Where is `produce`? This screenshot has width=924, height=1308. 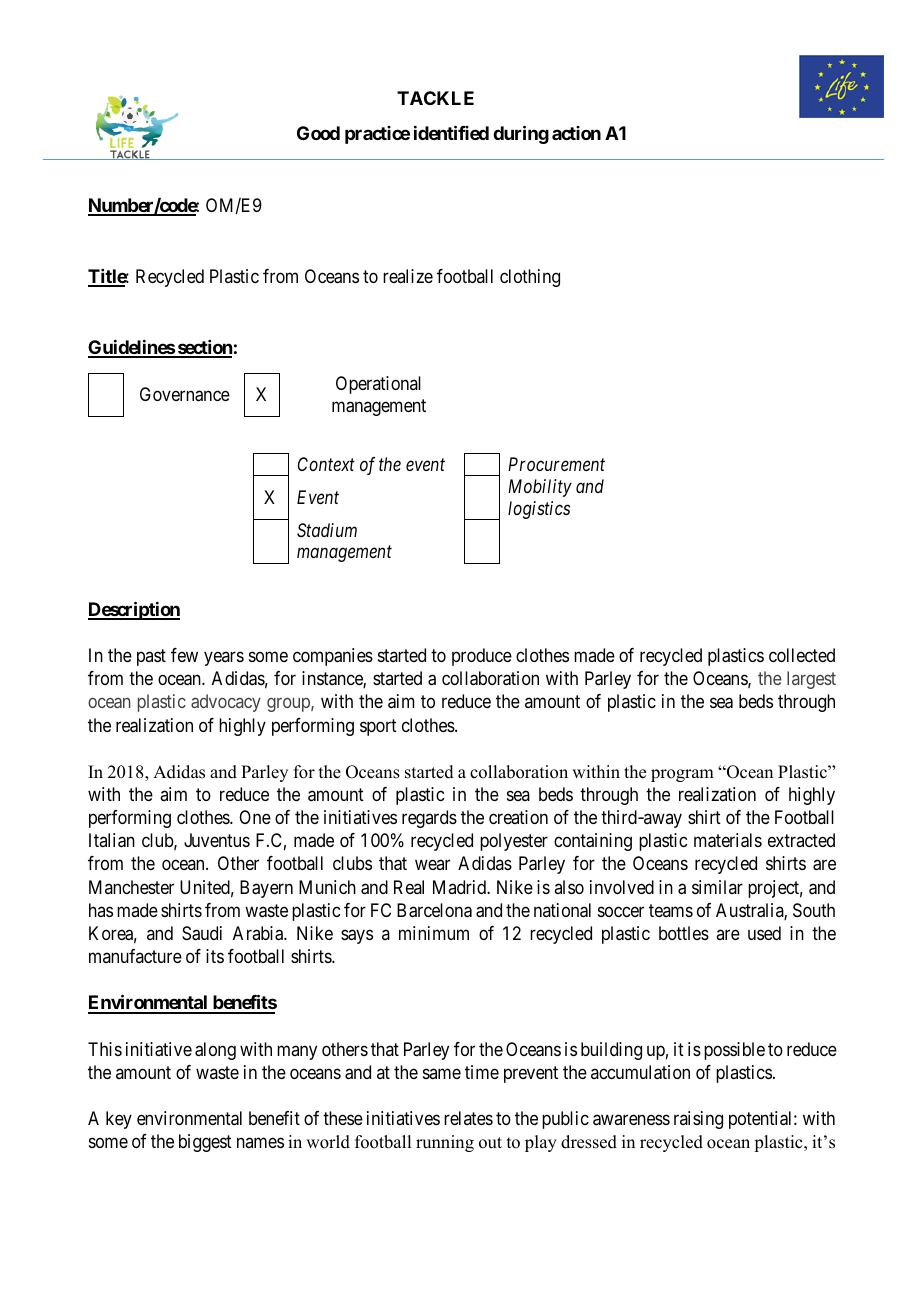
produce is located at coordinates (482, 657).
